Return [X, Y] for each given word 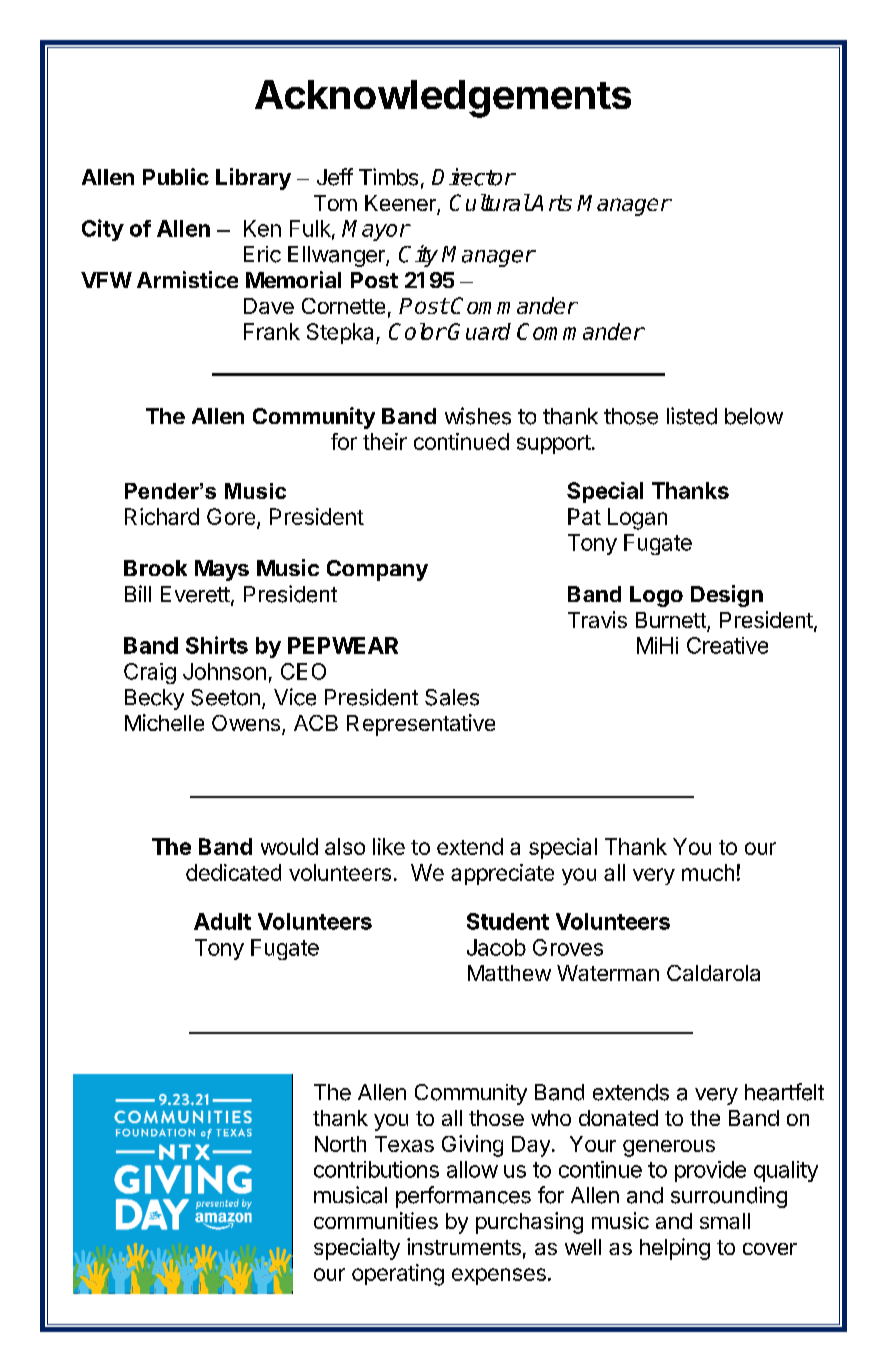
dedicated [233, 872]
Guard [479, 331]
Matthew [509, 973]
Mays [222, 570]
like [389, 846]
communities [376, 1220]
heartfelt [784, 1092]
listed [692, 416]
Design [727, 596]
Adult [222, 921]
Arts [551, 203]
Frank [272, 331]
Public [176, 176]
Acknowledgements [443, 99]
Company [377, 570]
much [708, 872]
